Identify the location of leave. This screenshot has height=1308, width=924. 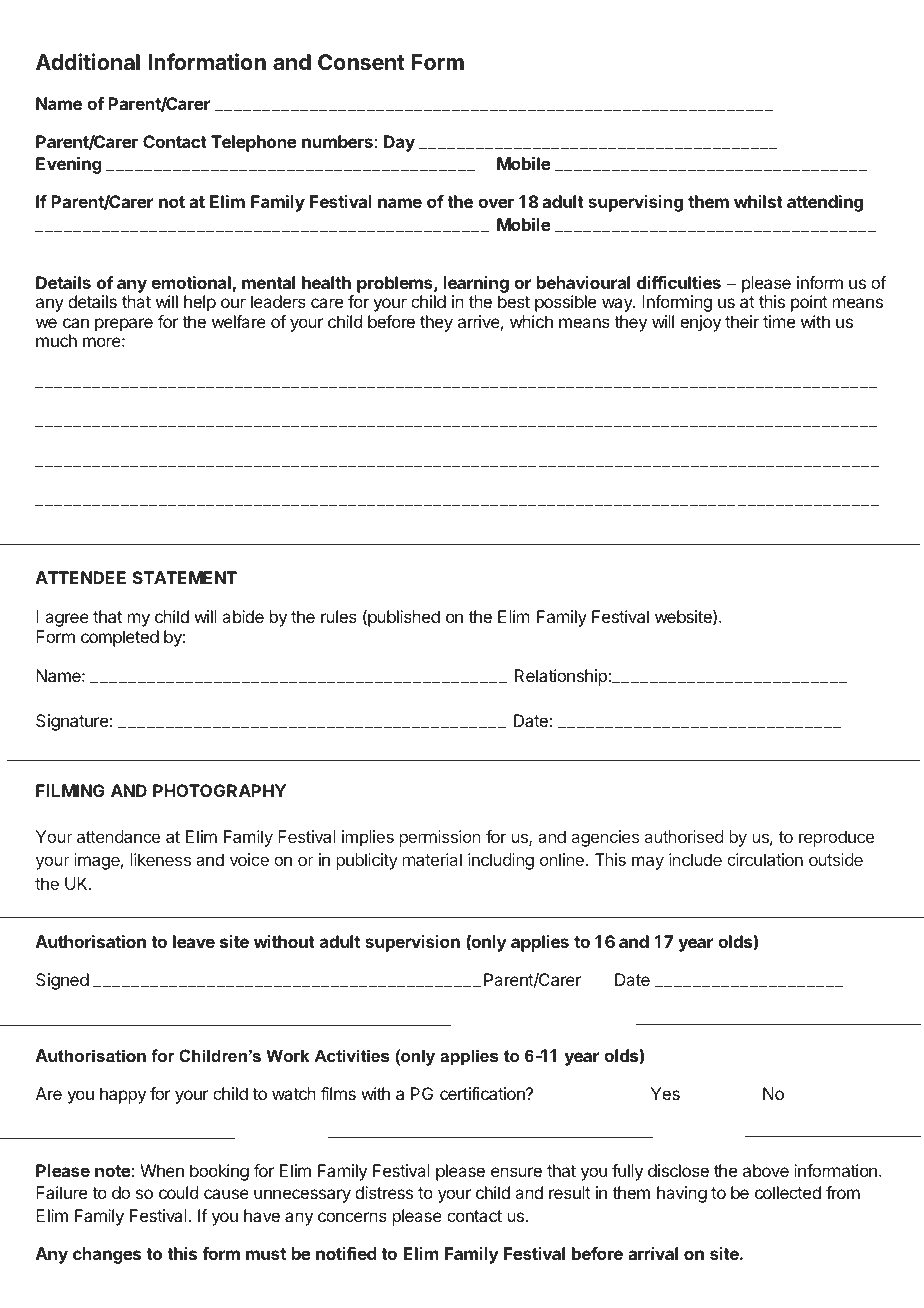
(194, 941).
